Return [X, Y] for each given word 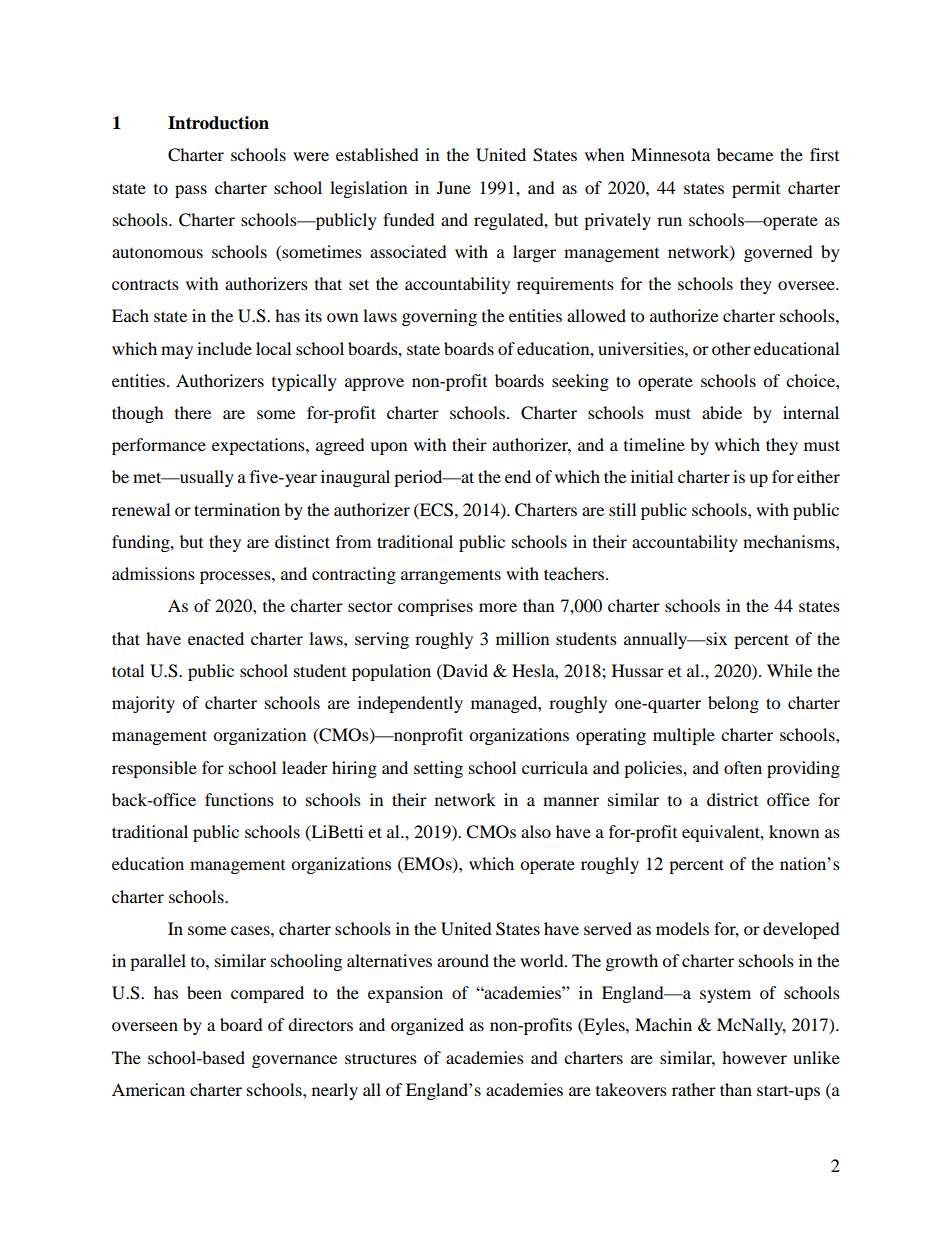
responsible [154, 769]
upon [388, 448]
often [743, 767]
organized [427, 1026]
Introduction [218, 123]
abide [722, 412]
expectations [259, 446]
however [754, 1057]
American [148, 1089]
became [745, 154]
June [454, 187]
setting [438, 769]
